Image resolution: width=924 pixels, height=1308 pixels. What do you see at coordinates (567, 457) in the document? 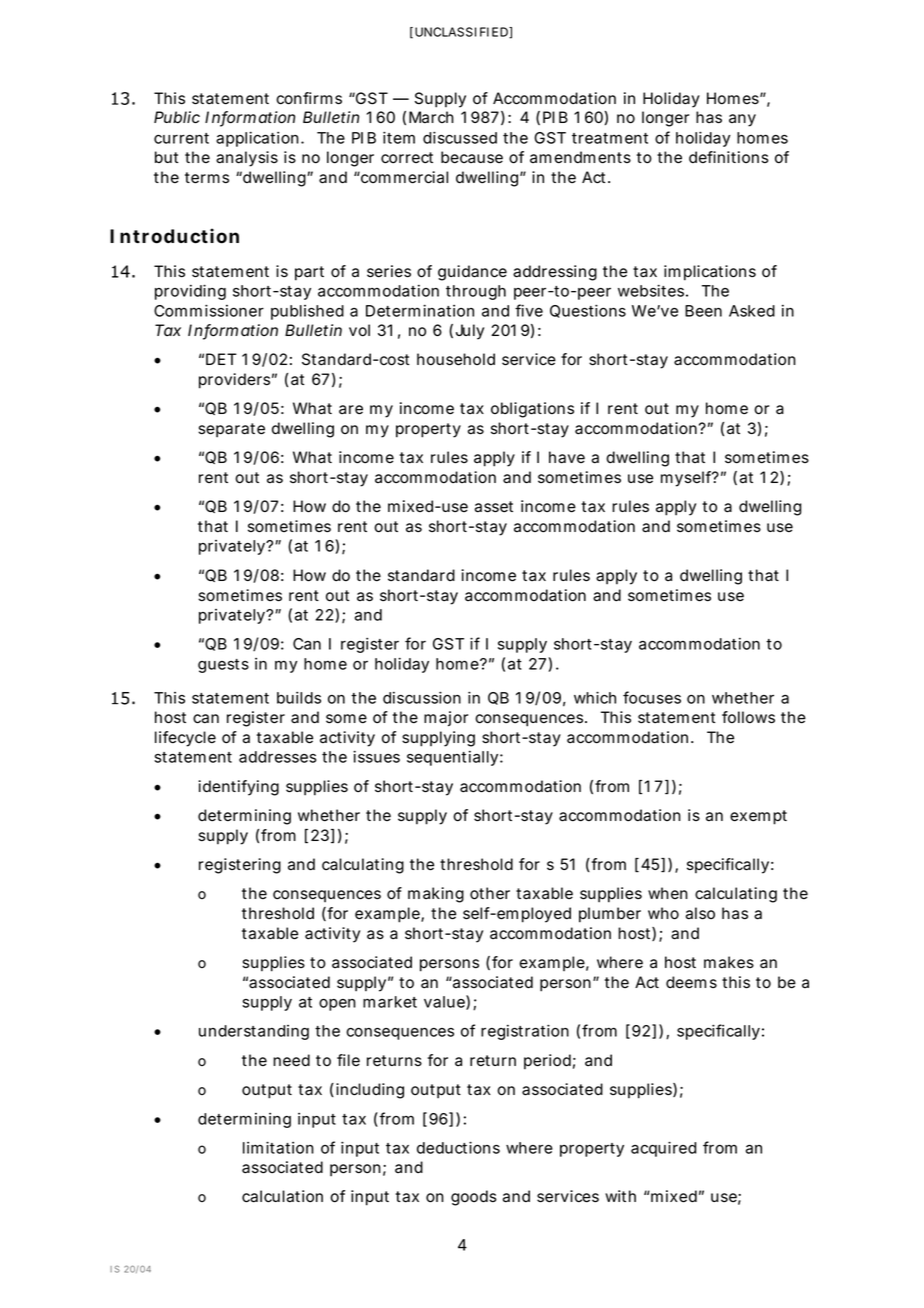
I see `have` at bounding box center [567, 457].
